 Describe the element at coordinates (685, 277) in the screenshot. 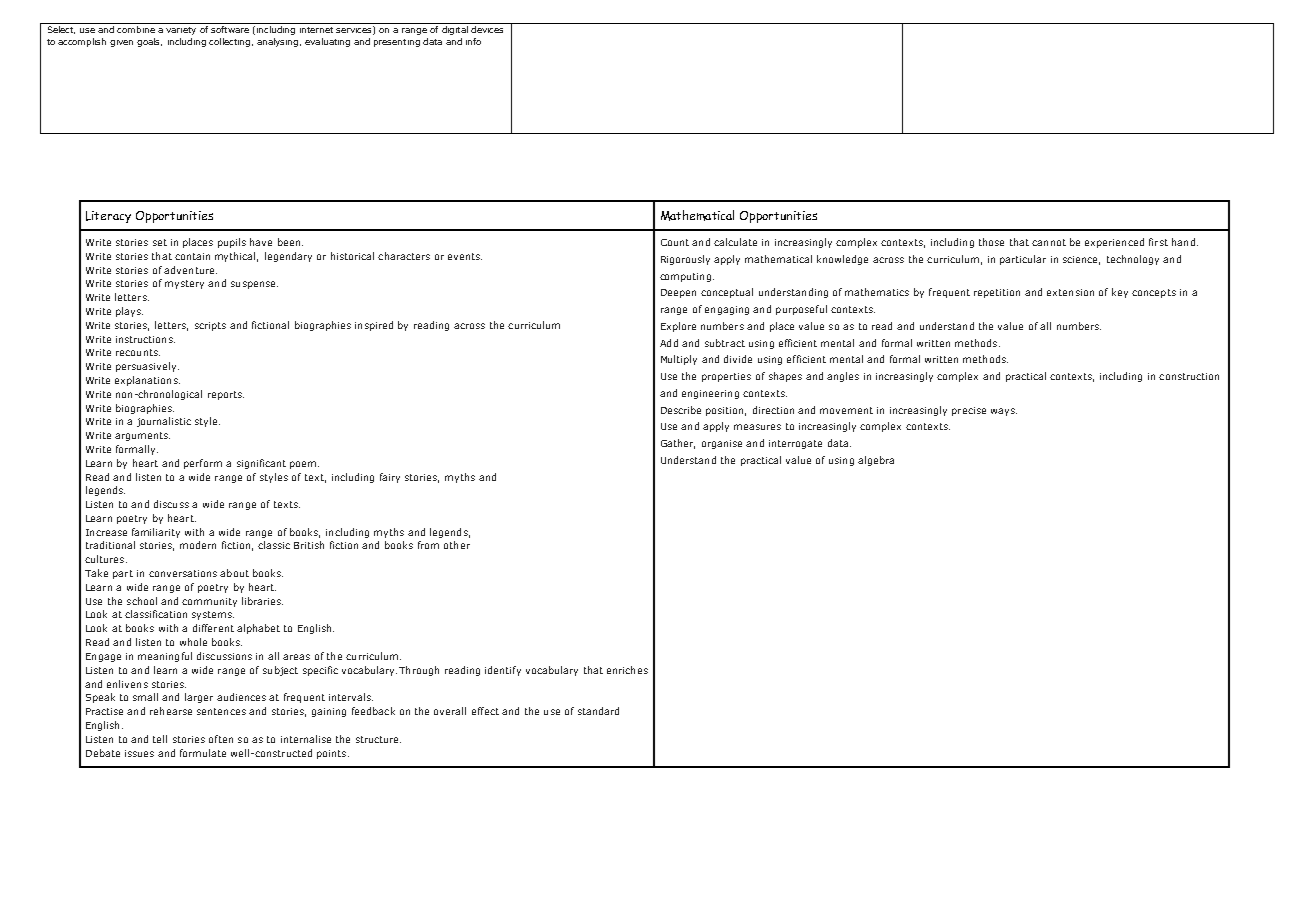

I see `computing` at that location.
